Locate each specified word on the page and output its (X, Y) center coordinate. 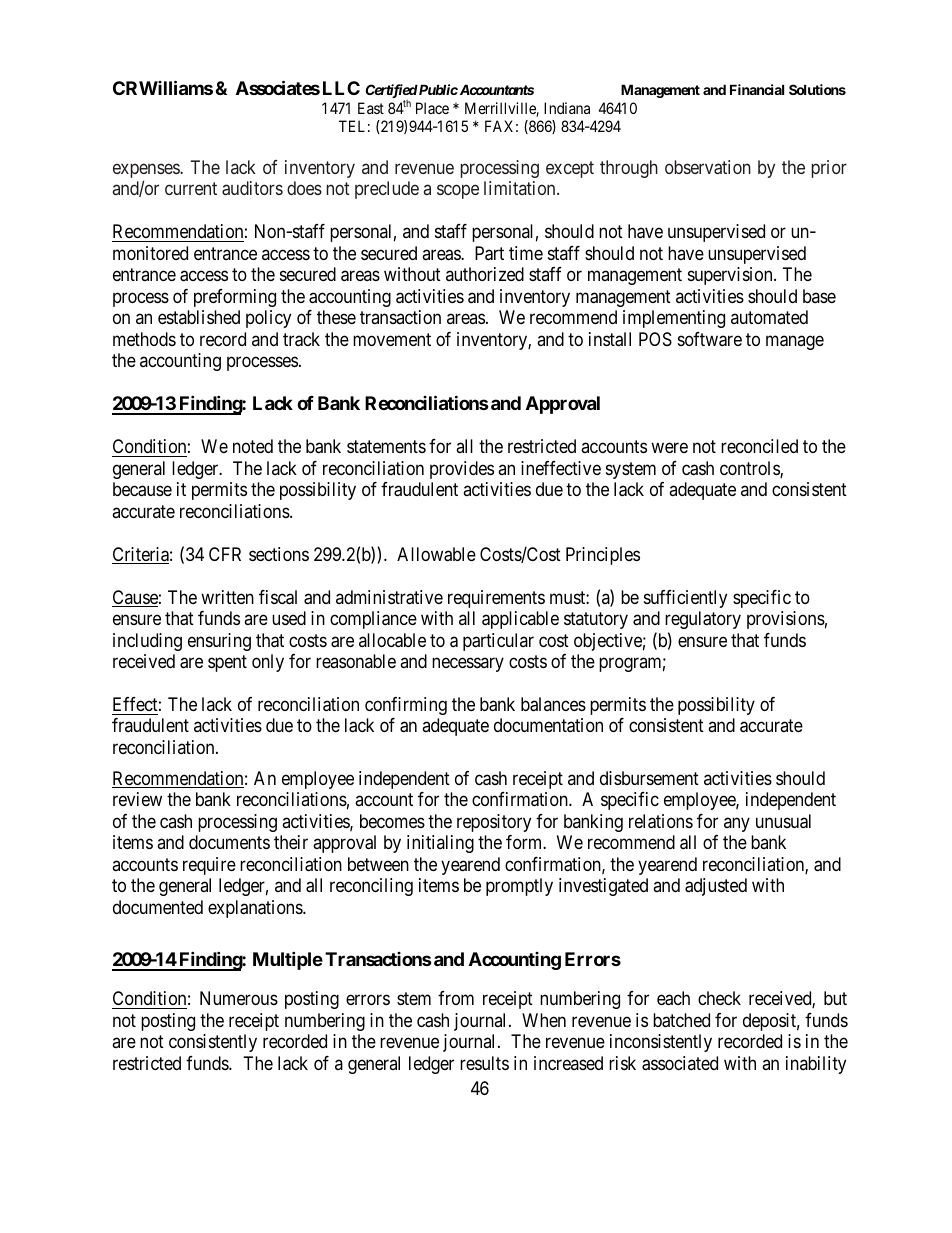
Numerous (239, 998)
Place (432, 108)
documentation (548, 725)
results (484, 1063)
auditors (252, 188)
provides (462, 470)
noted (253, 446)
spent (227, 663)
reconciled (759, 446)
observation (708, 167)
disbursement (649, 778)
